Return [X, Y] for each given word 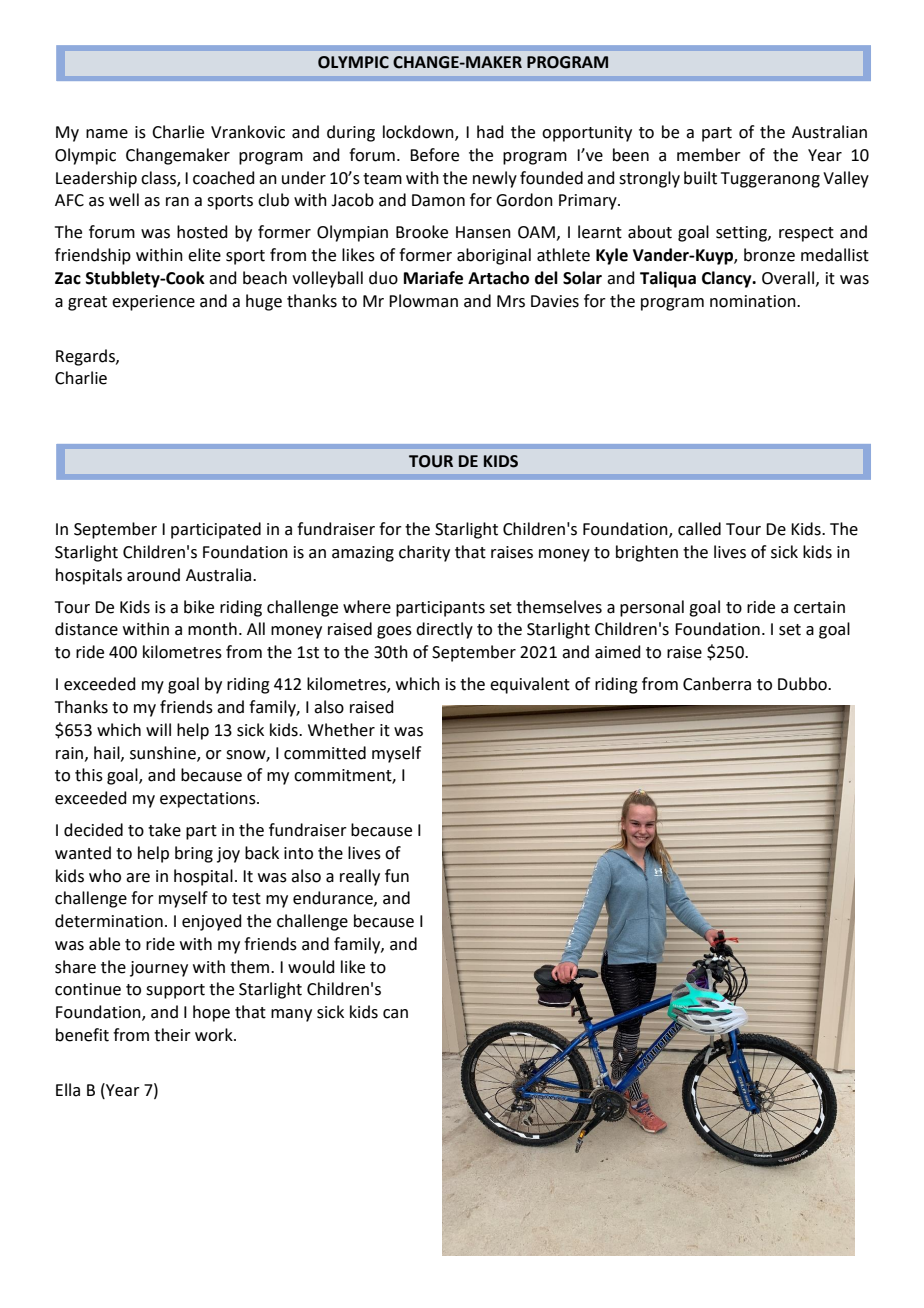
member [709, 155]
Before [434, 155]
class [159, 178]
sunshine [164, 753]
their [172, 1035]
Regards [86, 357]
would [311, 967]
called [699, 529]
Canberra [717, 684]
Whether [341, 730]
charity [424, 553]
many [291, 1015]
